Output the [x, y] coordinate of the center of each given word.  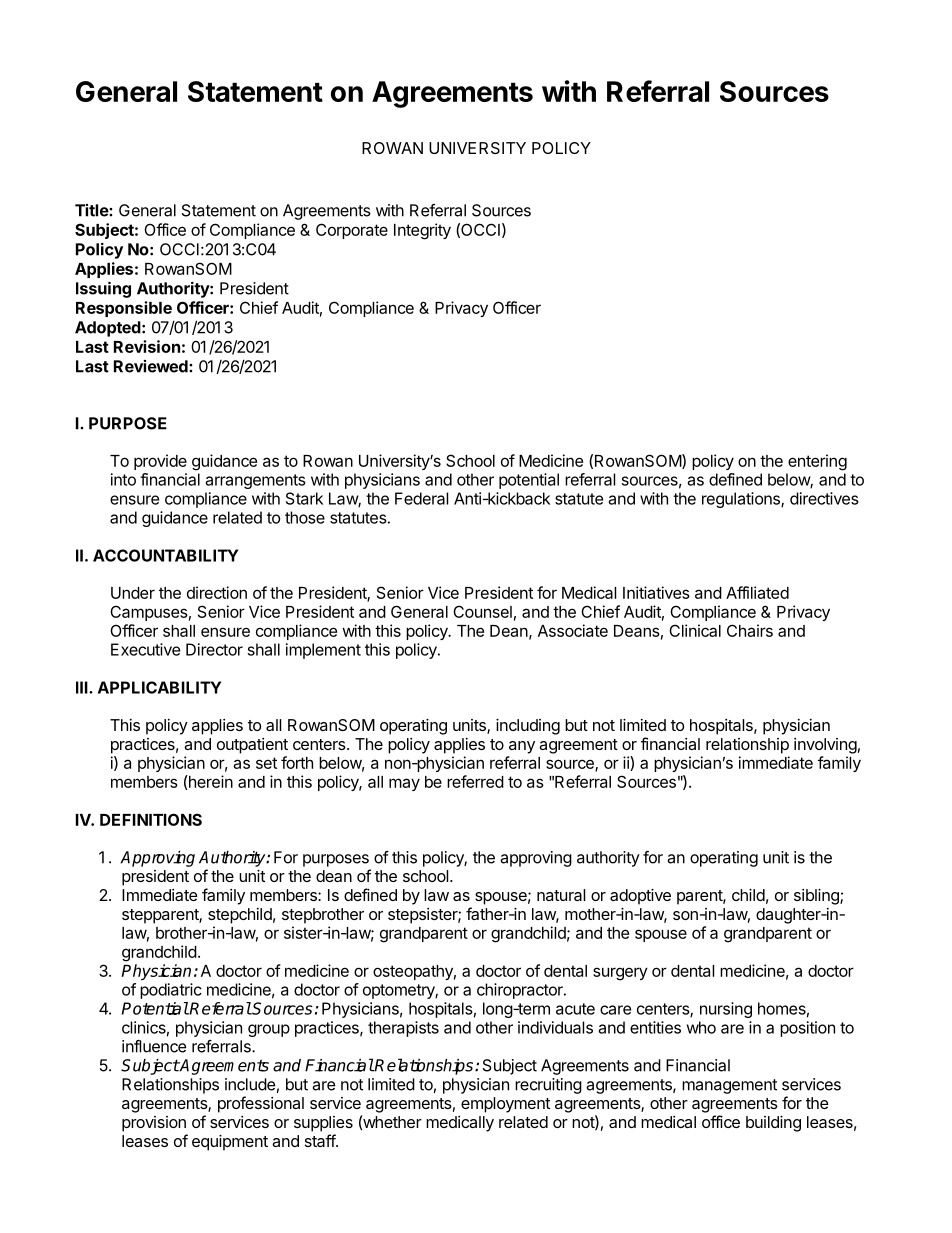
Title [92, 210]
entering [817, 462]
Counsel [482, 611]
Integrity [422, 231]
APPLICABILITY [159, 687]
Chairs [750, 630]
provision [154, 1124]
